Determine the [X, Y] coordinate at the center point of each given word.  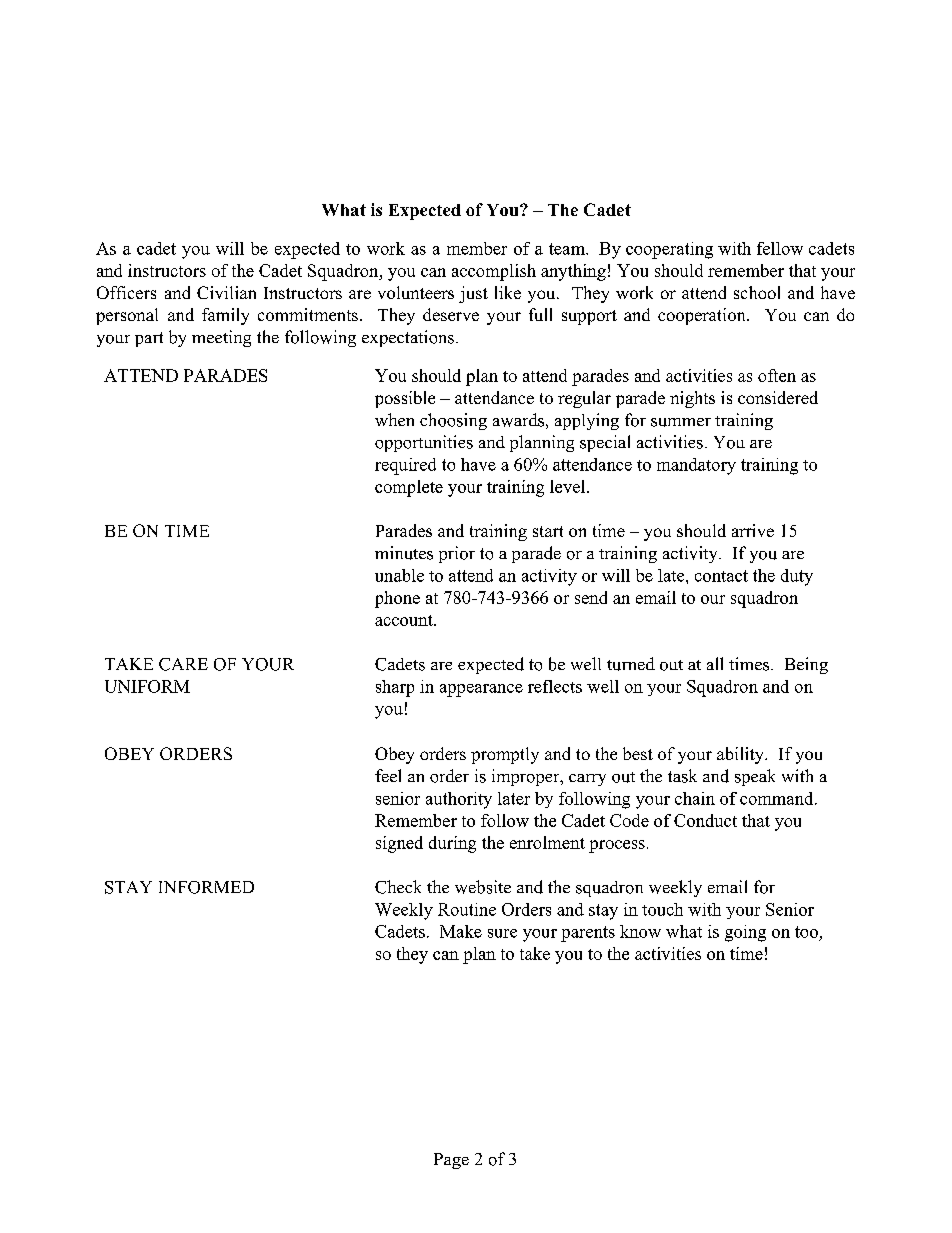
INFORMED [206, 887]
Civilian [226, 292]
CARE [183, 664]
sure [502, 933]
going [745, 933]
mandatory [696, 466]
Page [451, 1161]
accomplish [494, 272]
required [405, 466]
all [715, 663]
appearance [481, 690]
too [806, 932]
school [757, 292]
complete [409, 488]
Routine [467, 909]
